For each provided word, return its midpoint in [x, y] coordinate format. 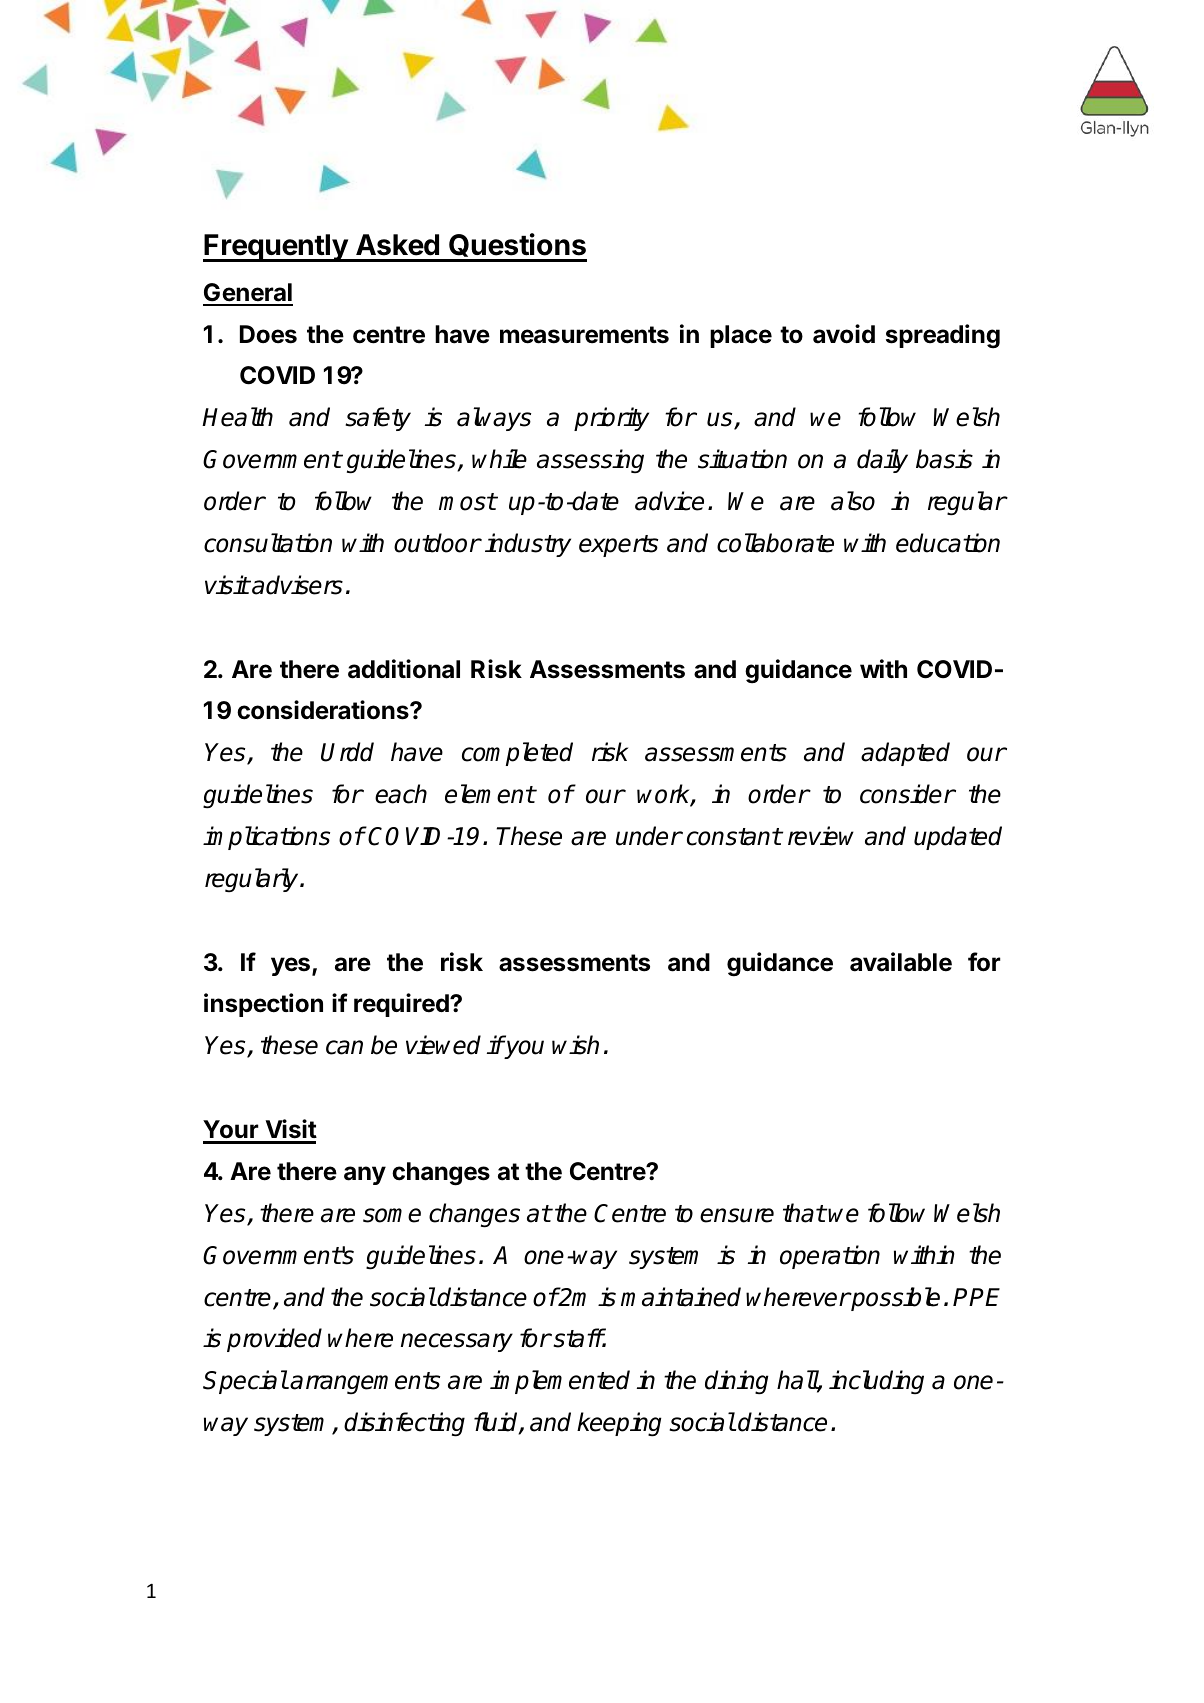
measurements [584, 335]
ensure [737, 1215]
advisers [296, 585]
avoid [844, 334]
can [344, 1047]
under [649, 836]
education [948, 543]
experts [618, 546]
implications [266, 838]
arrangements [365, 1383]
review [821, 836]
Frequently [276, 248]
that [804, 1213]
